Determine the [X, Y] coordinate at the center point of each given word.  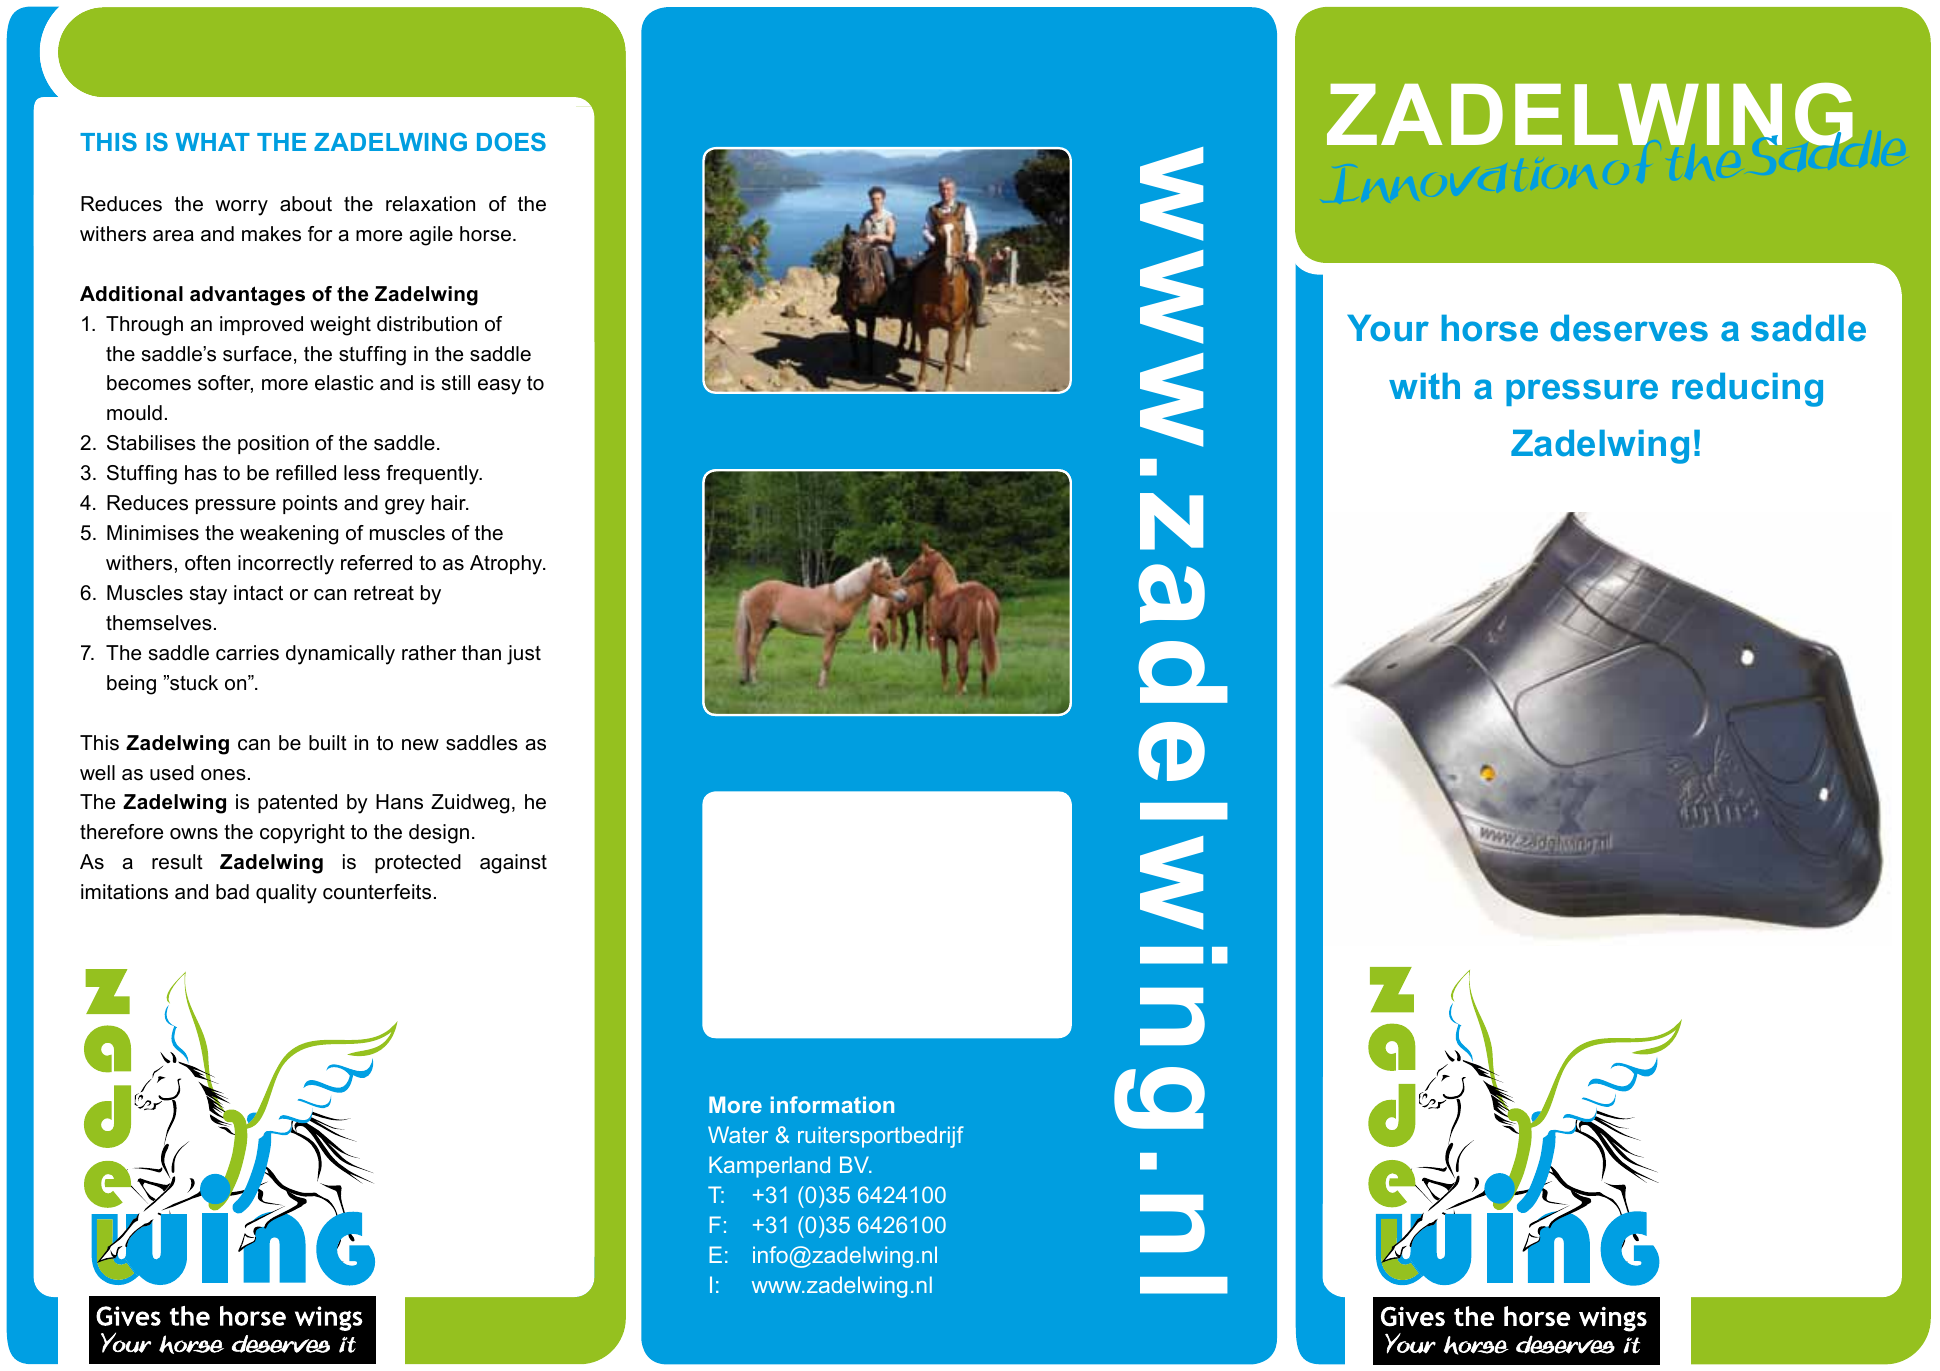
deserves [1629, 328]
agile [431, 236]
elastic [344, 383]
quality [286, 894]
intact [258, 593]
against [513, 864]
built [328, 743]
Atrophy [507, 565]
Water [738, 1134]
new [420, 745]
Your [1388, 328]
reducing [1747, 389]
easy [499, 387]
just [524, 655]
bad [232, 892]
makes [271, 234]
